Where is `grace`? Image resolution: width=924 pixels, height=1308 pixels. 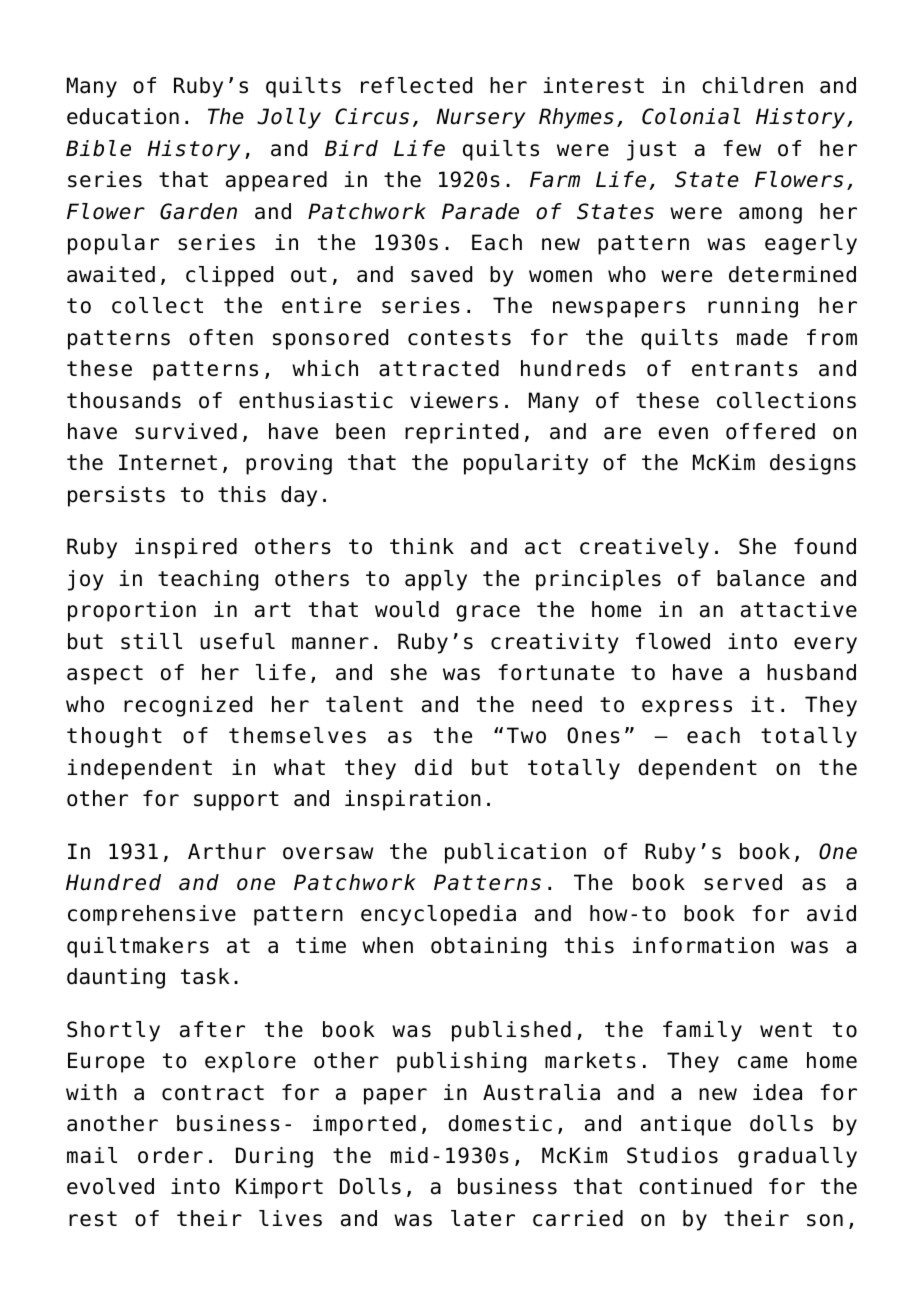 grace is located at coordinates (488, 613).
